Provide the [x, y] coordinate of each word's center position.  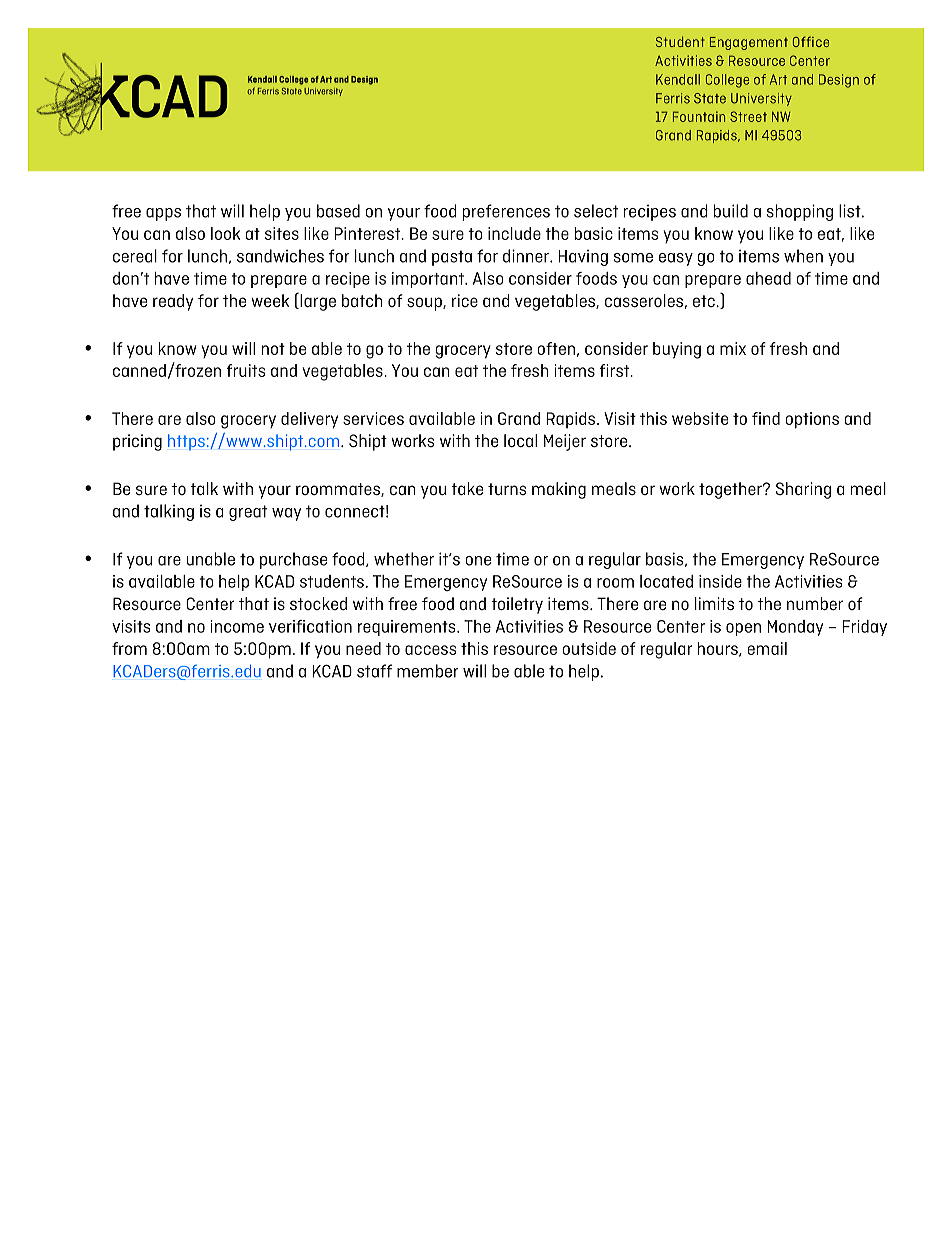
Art [778, 79]
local [520, 440]
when [803, 256]
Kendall [678, 79]
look [225, 233]
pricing [137, 442]
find [766, 418]
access [430, 650]
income [237, 626]
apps [163, 214]
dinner [527, 256]
